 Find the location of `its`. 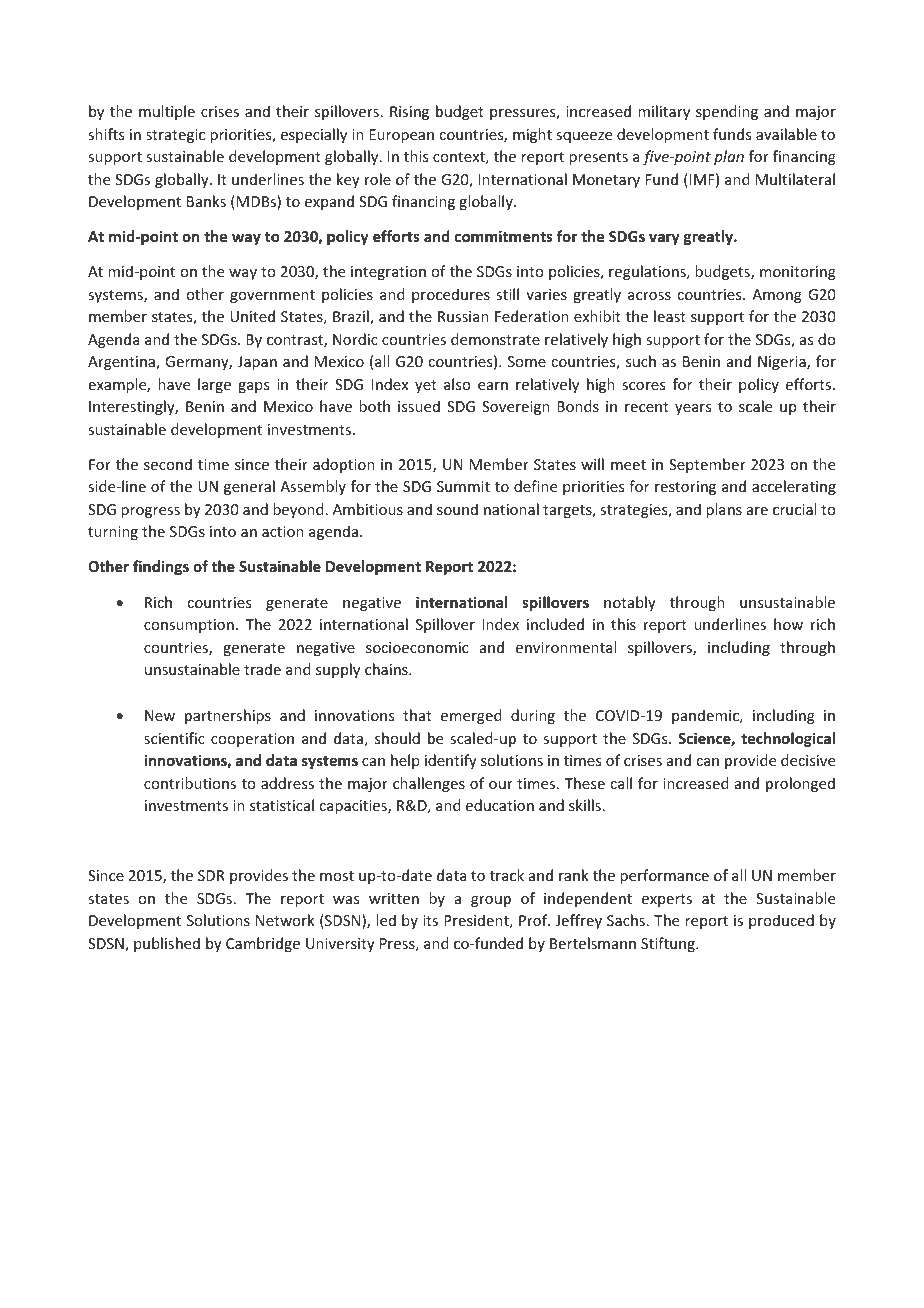

its is located at coordinates (430, 920).
